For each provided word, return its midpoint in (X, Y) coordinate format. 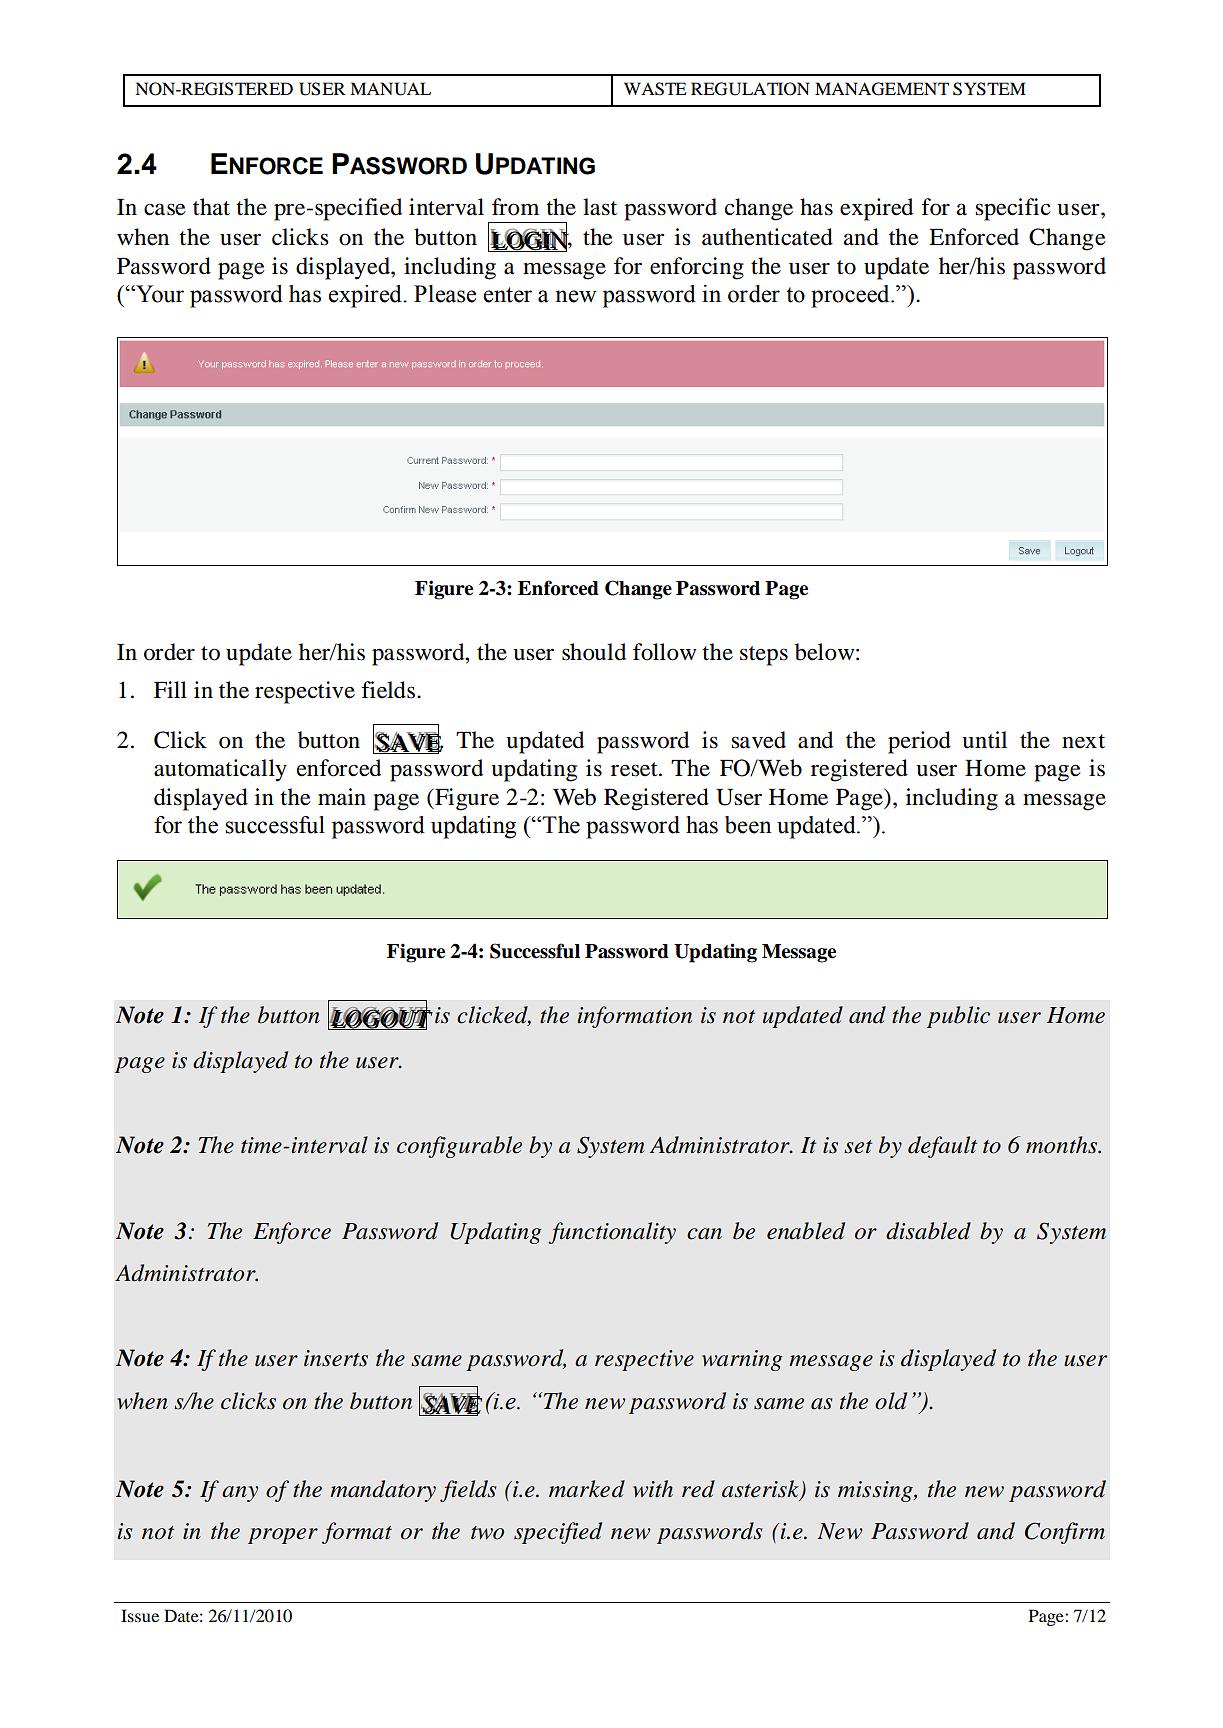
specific (1013, 209)
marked (587, 1489)
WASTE (655, 89)
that (211, 207)
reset (635, 769)
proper (283, 1536)
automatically (220, 770)
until (984, 740)
